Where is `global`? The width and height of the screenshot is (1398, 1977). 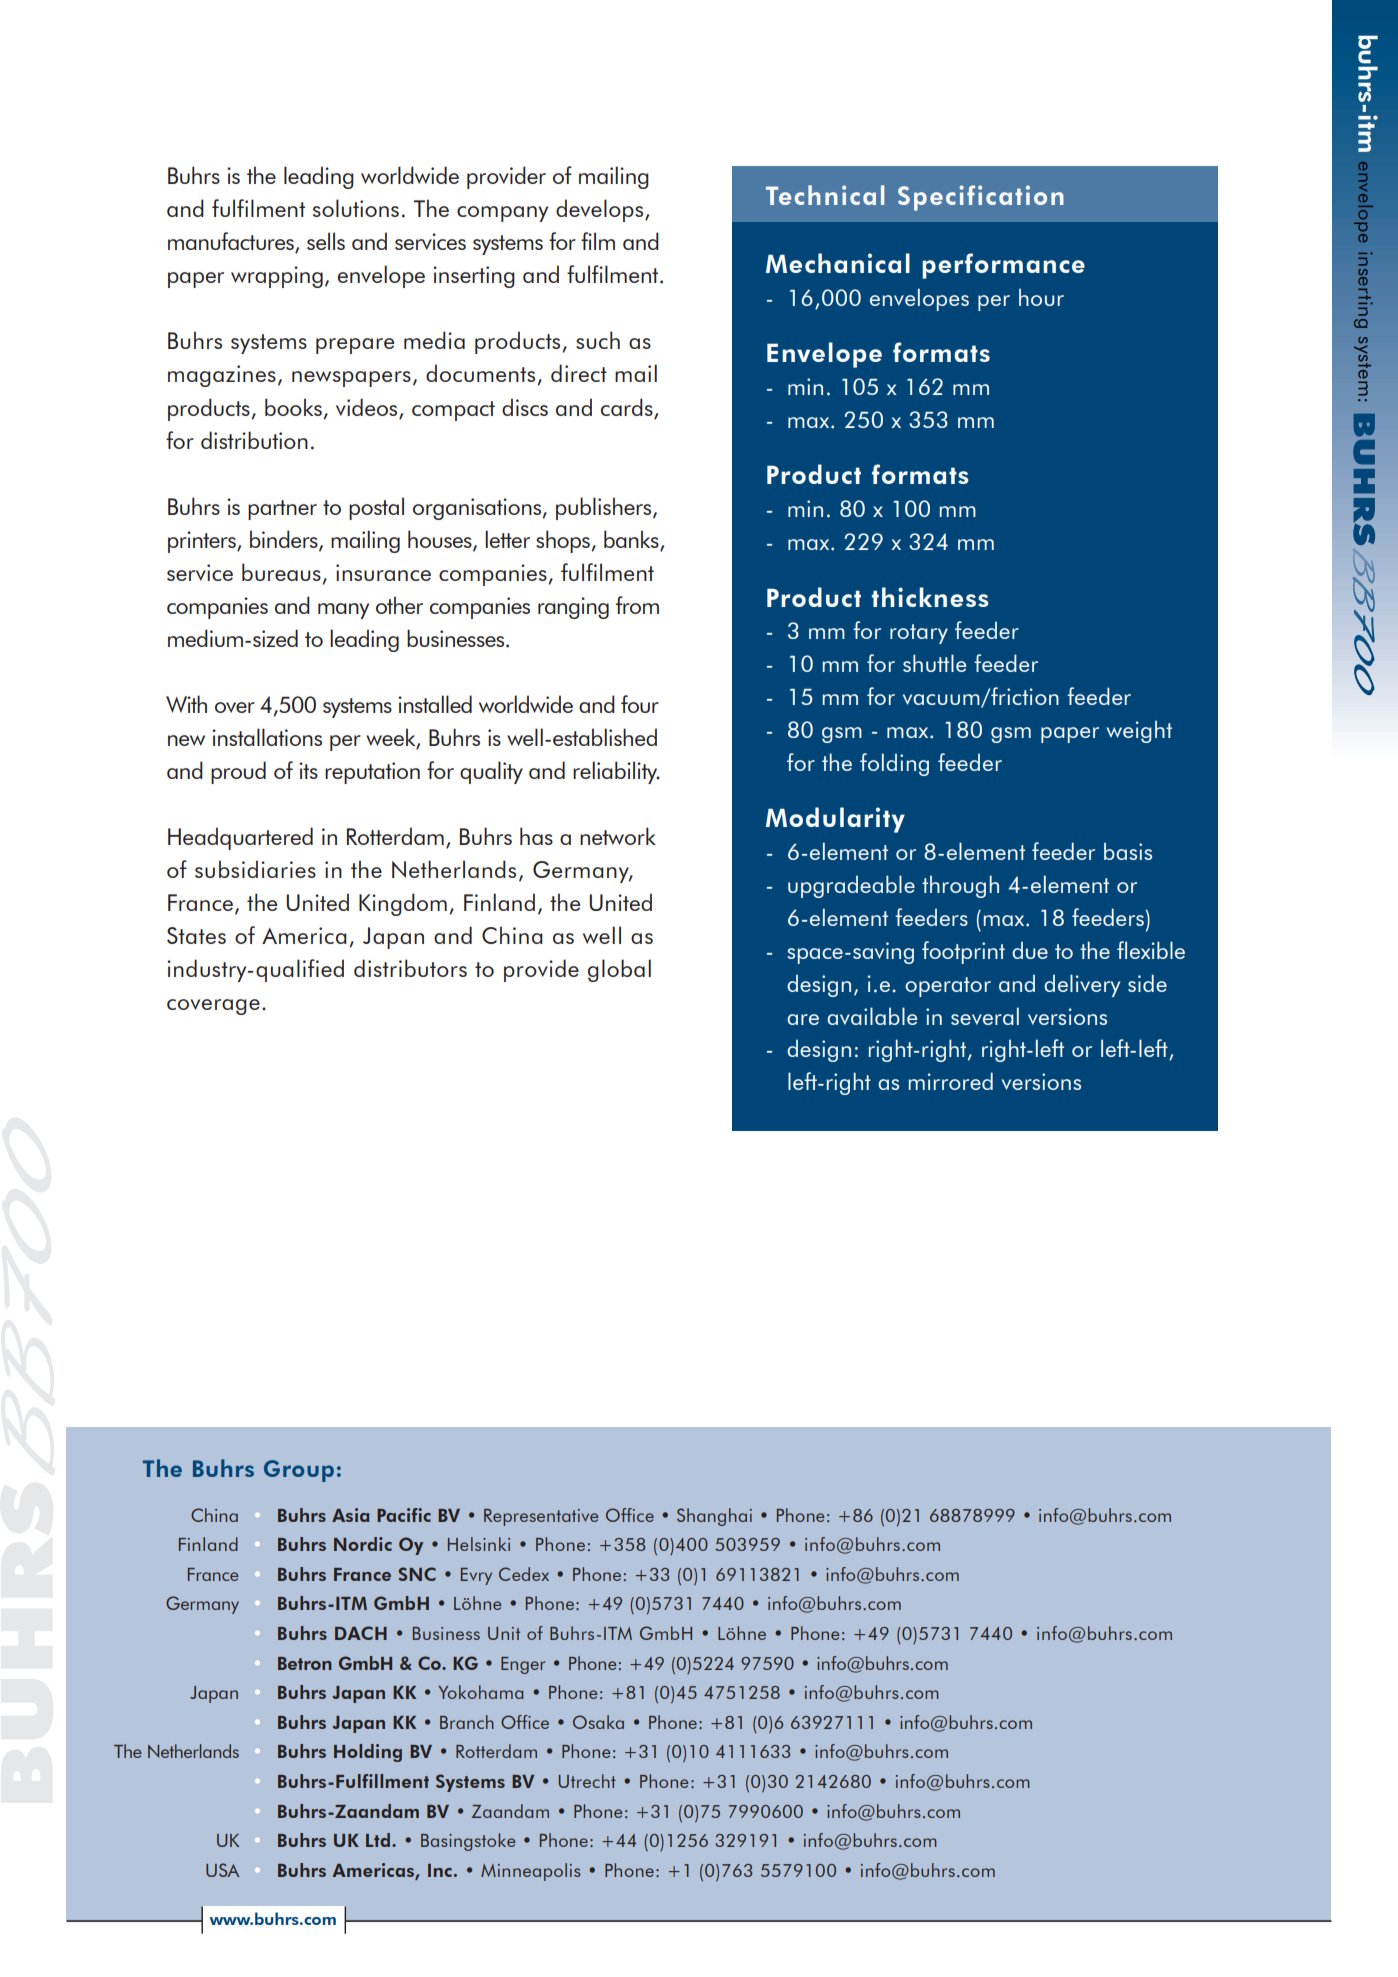 global is located at coordinates (619, 970).
